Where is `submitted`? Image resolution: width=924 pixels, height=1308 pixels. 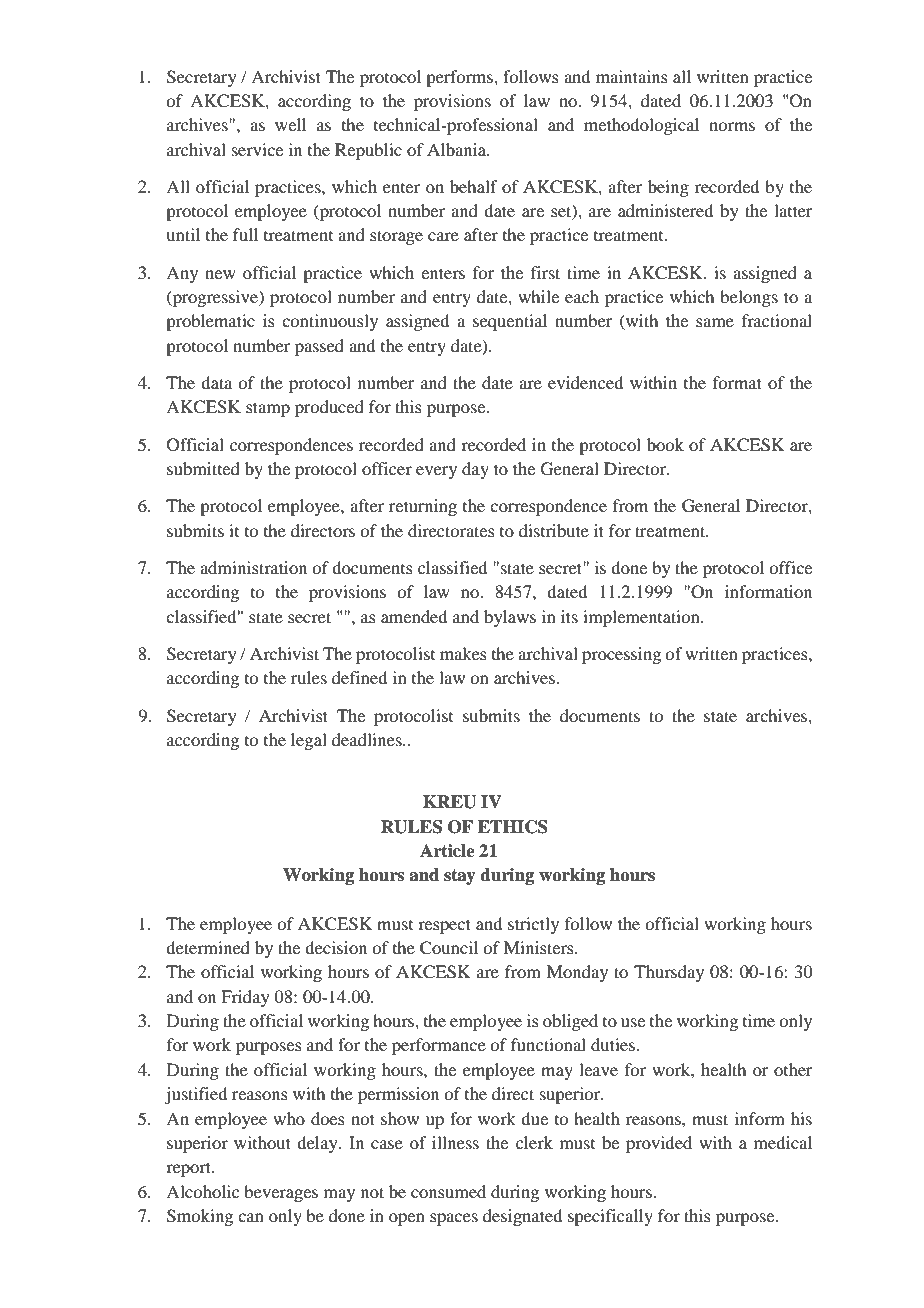
submitted is located at coordinates (203, 468).
